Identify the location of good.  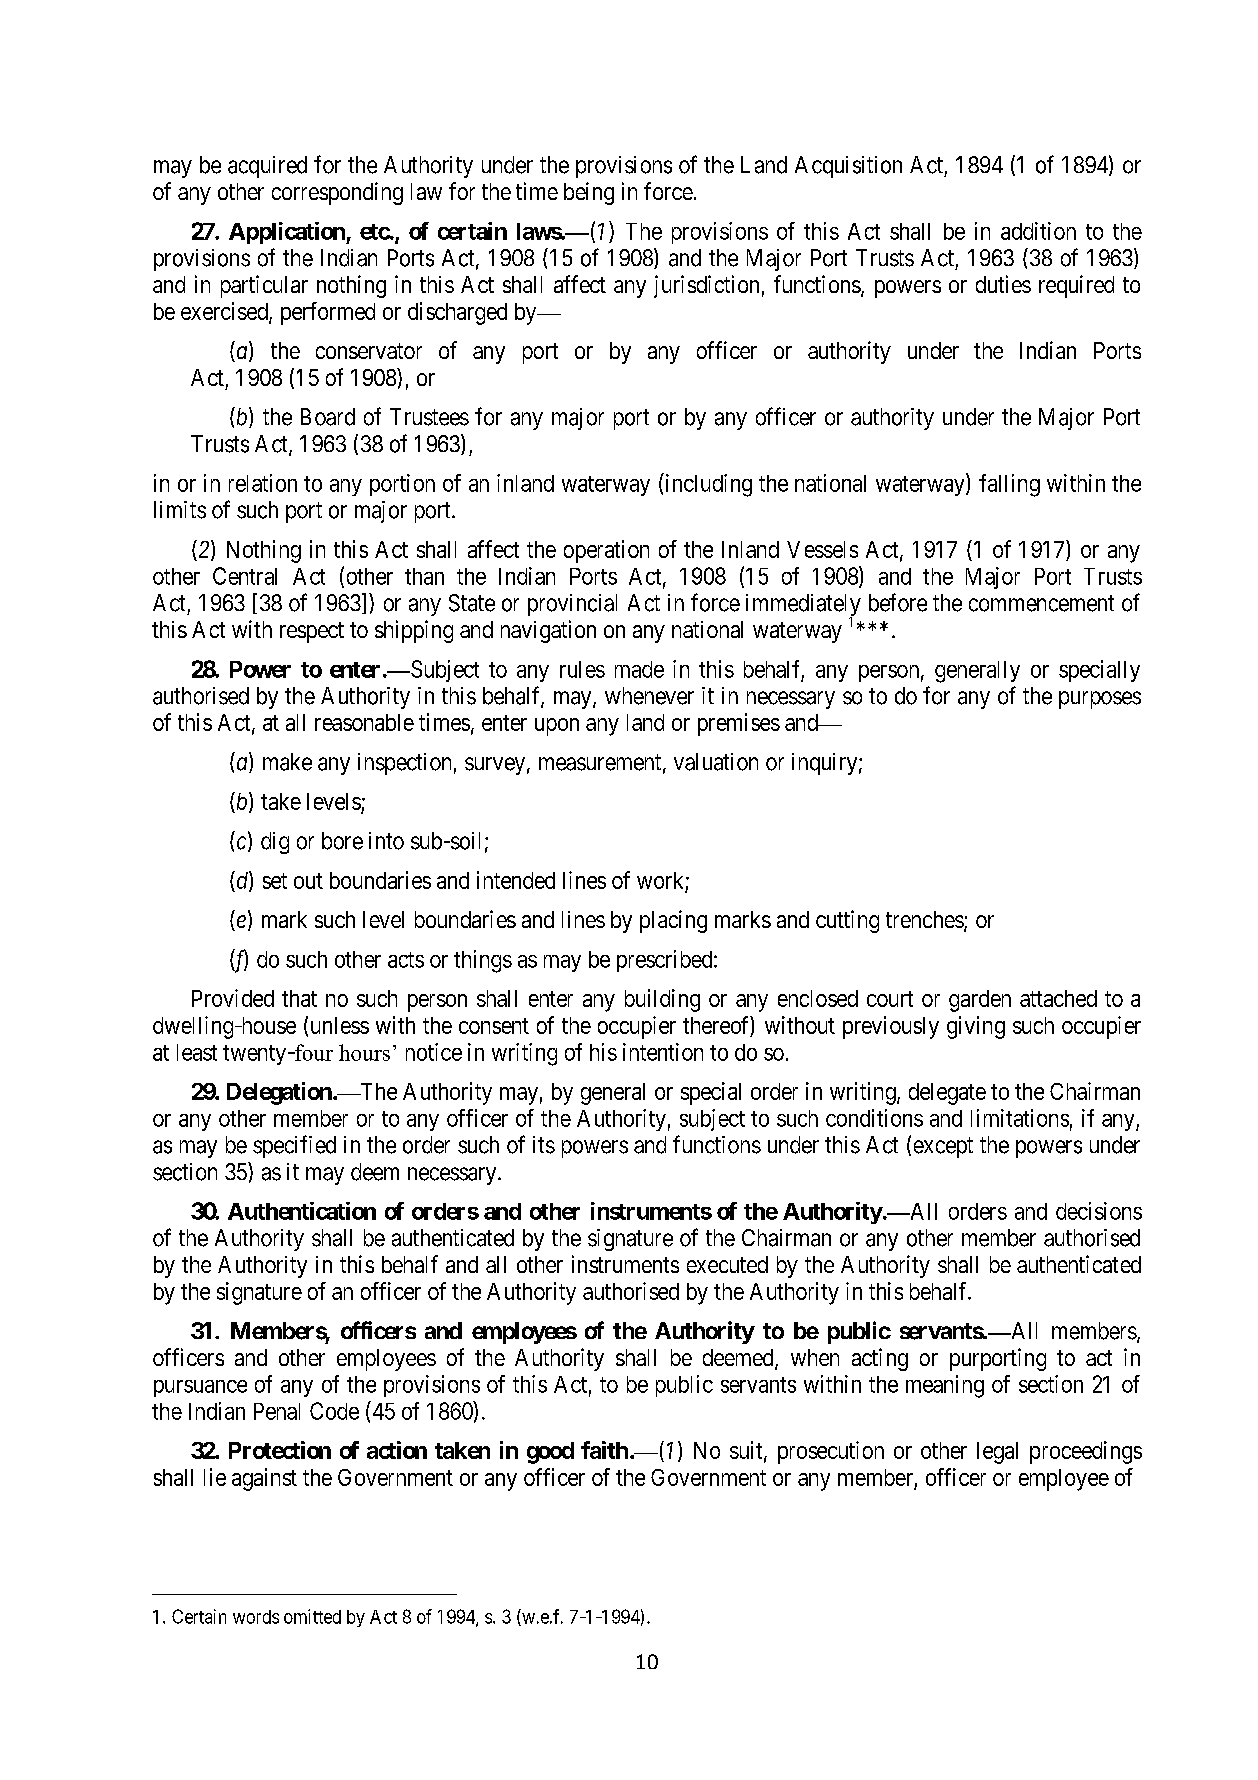
(550, 1453).
